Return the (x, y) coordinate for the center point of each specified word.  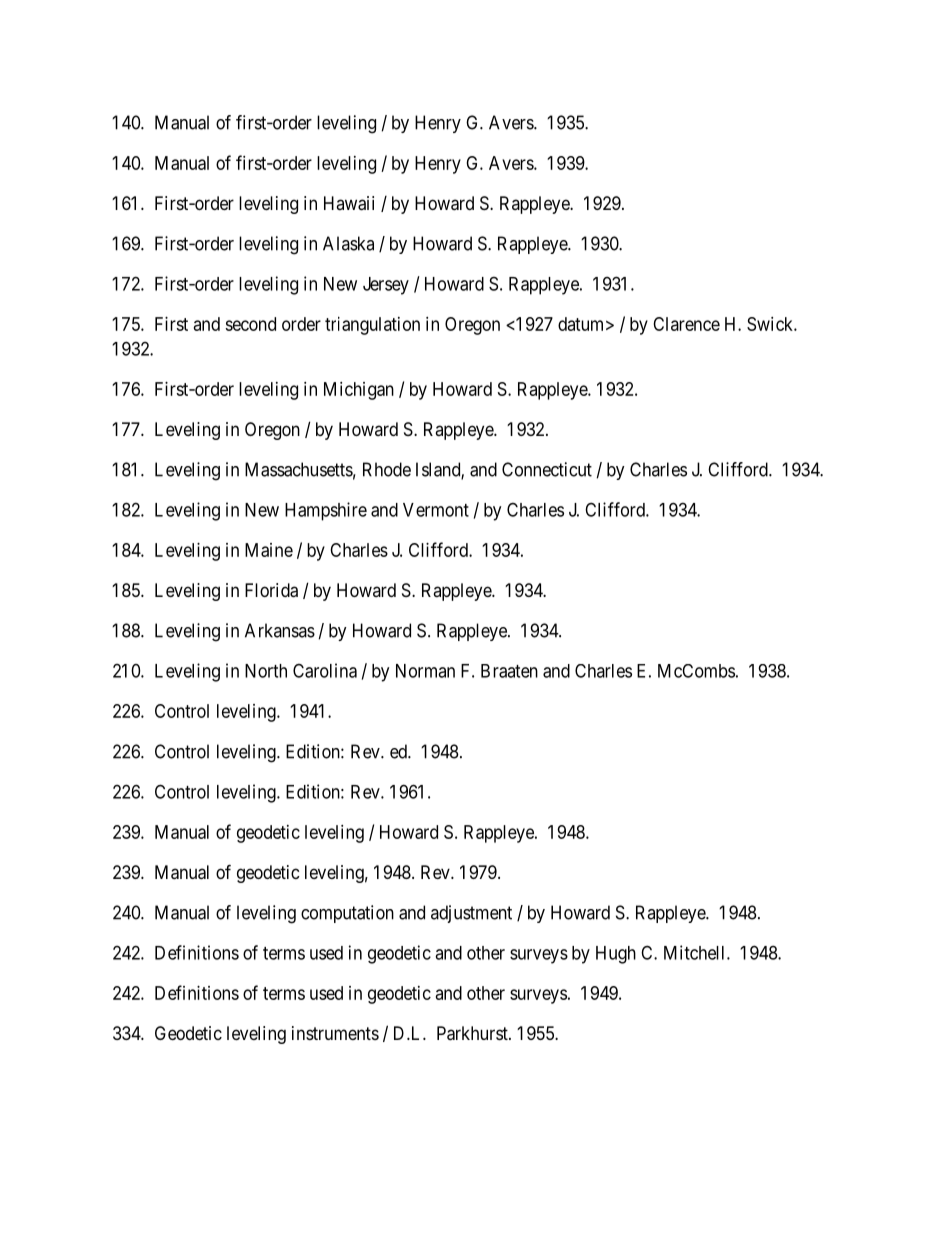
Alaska (348, 243)
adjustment (471, 914)
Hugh (616, 955)
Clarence (686, 324)
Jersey (386, 286)
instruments (335, 1033)
